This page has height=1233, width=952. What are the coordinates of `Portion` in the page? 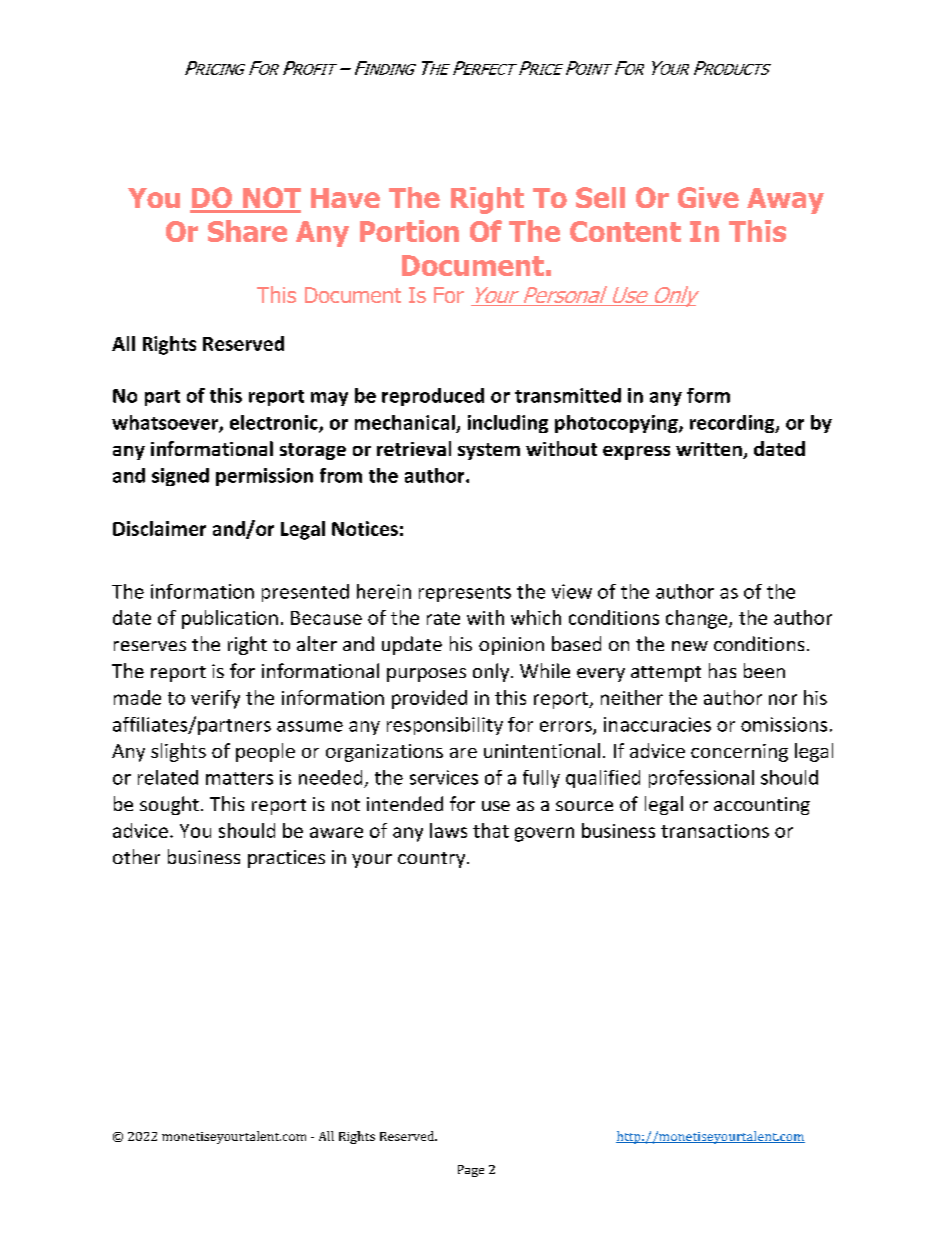 It's located at (409, 231).
